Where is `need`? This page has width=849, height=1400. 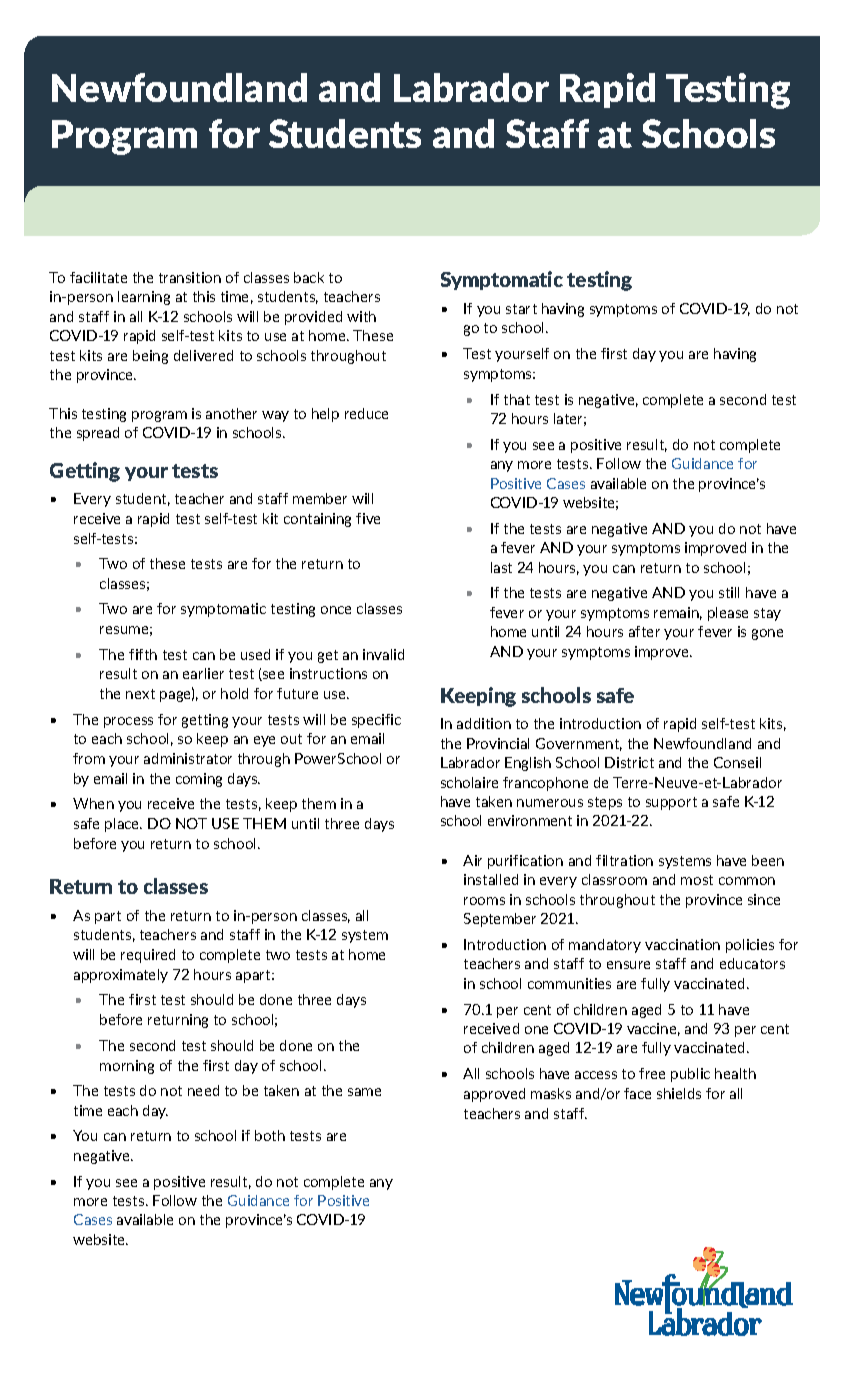 need is located at coordinates (203, 1090).
